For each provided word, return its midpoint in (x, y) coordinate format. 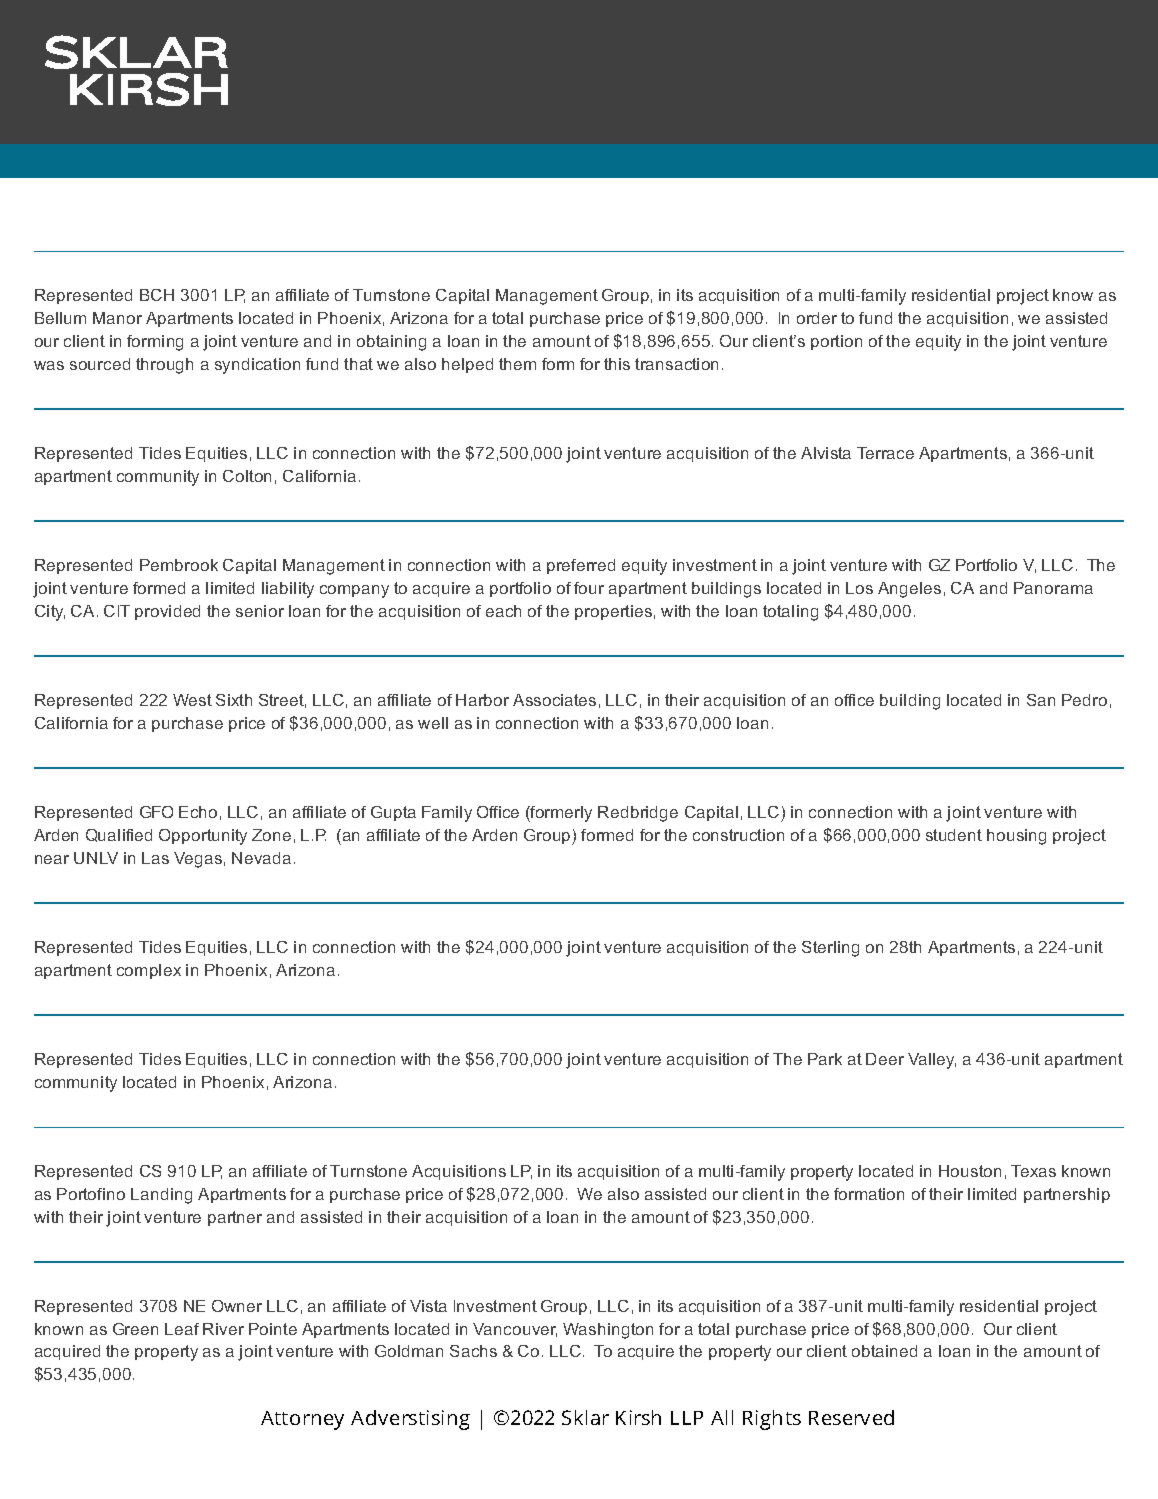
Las (155, 858)
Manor (117, 318)
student (954, 835)
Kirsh (638, 1417)
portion (836, 342)
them (517, 364)
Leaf (182, 1329)
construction (738, 835)
